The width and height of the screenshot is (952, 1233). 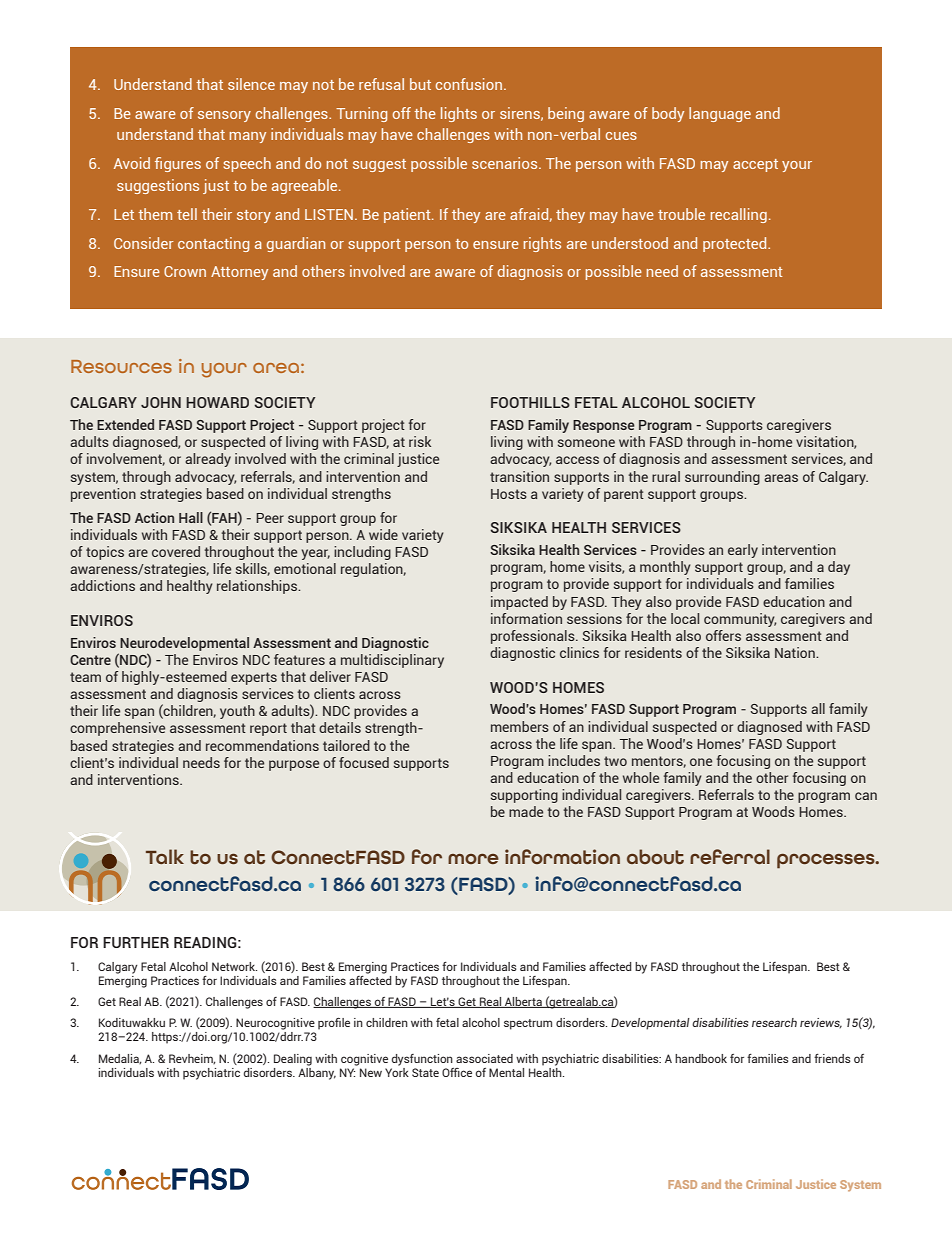 I want to click on Dealing, so click(x=293, y=1060).
